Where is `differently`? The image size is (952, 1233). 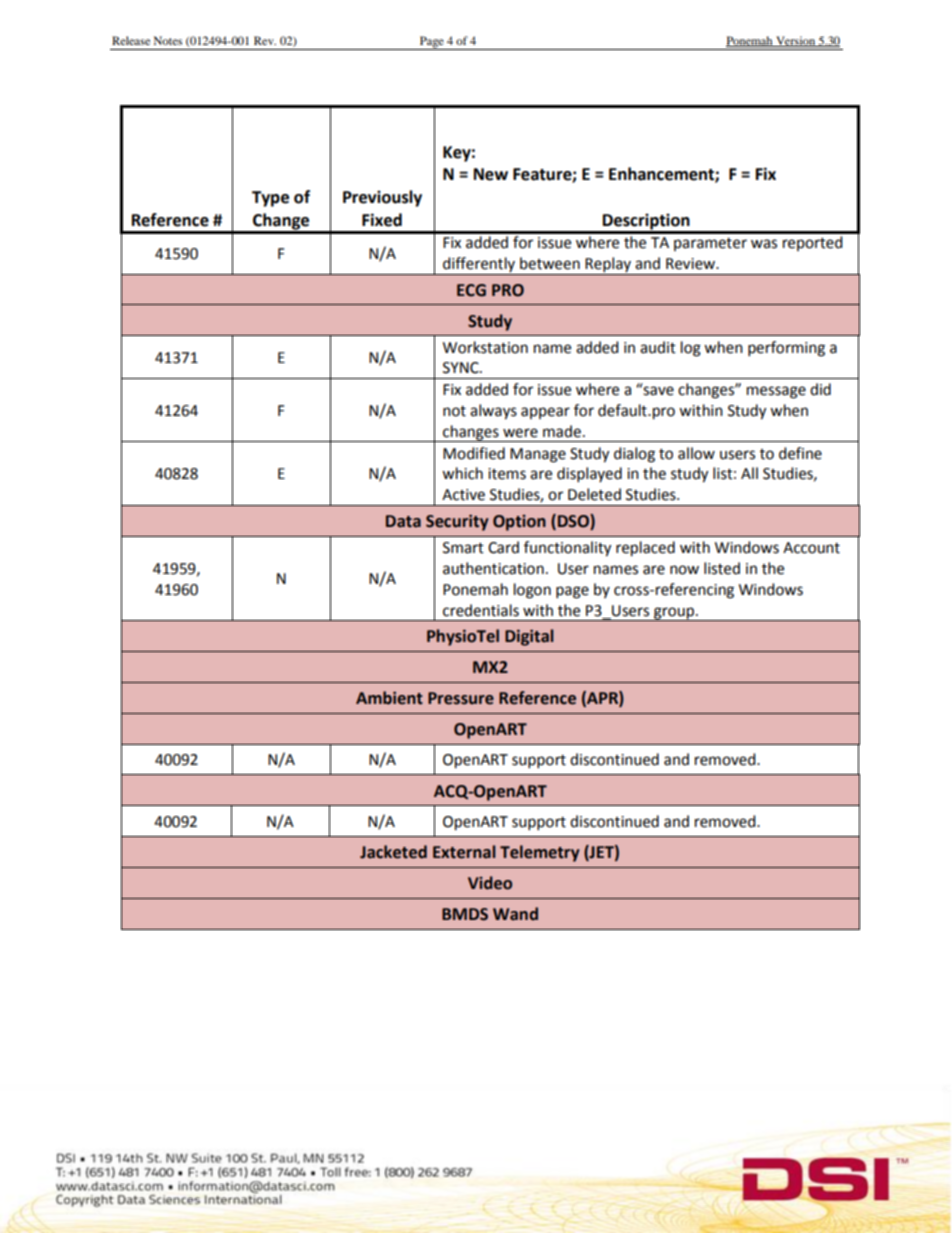 differently is located at coordinates (479, 266).
